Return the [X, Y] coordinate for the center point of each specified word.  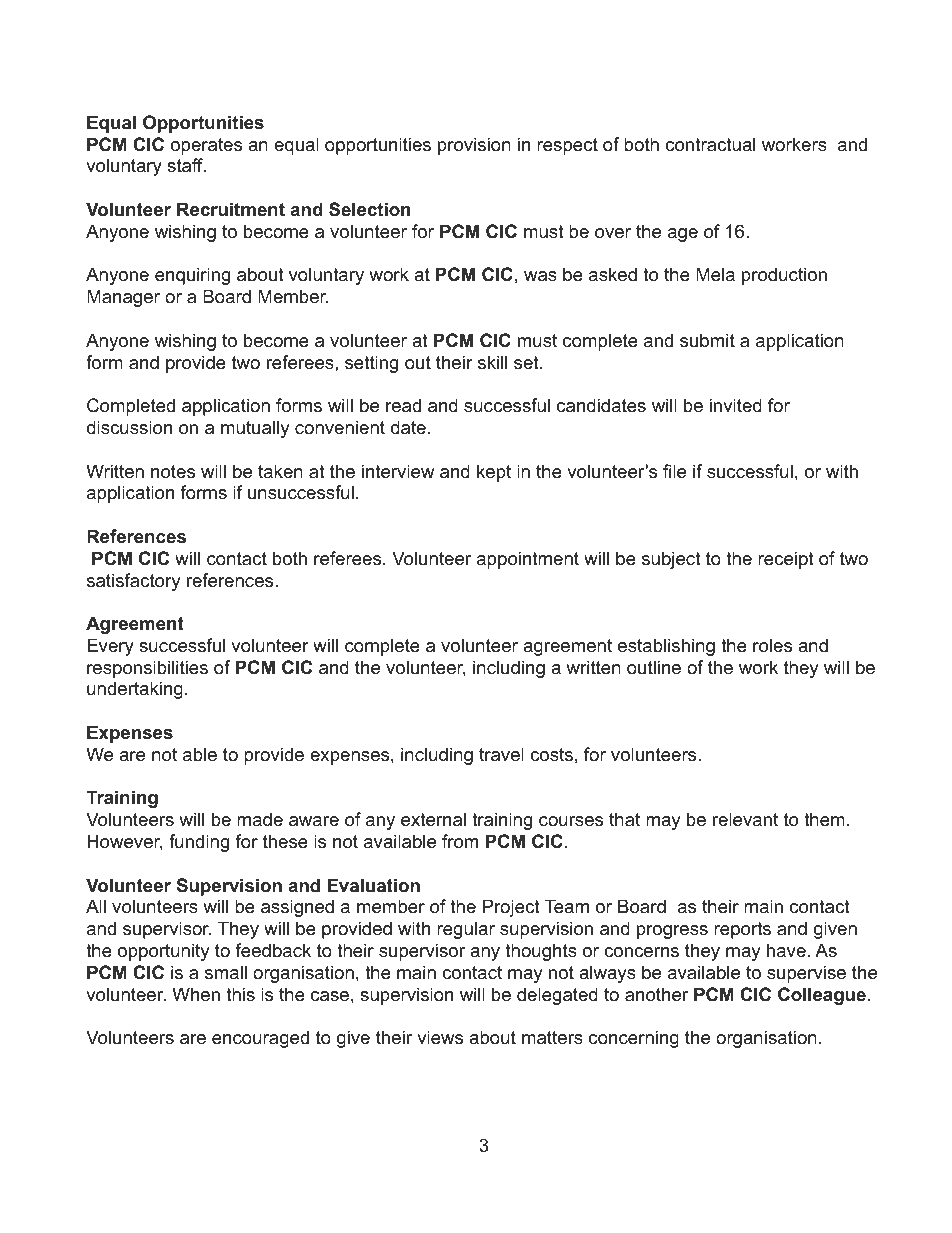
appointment [528, 560]
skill [492, 362]
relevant [745, 819]
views [440, 1037]
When [196, 994]
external [433, 819]
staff [186, 165]
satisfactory [134, 582]
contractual [710, 144]
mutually [255, 429]
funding [199, 843]
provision [474, 146]
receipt [786, 560]
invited [736, 405]
